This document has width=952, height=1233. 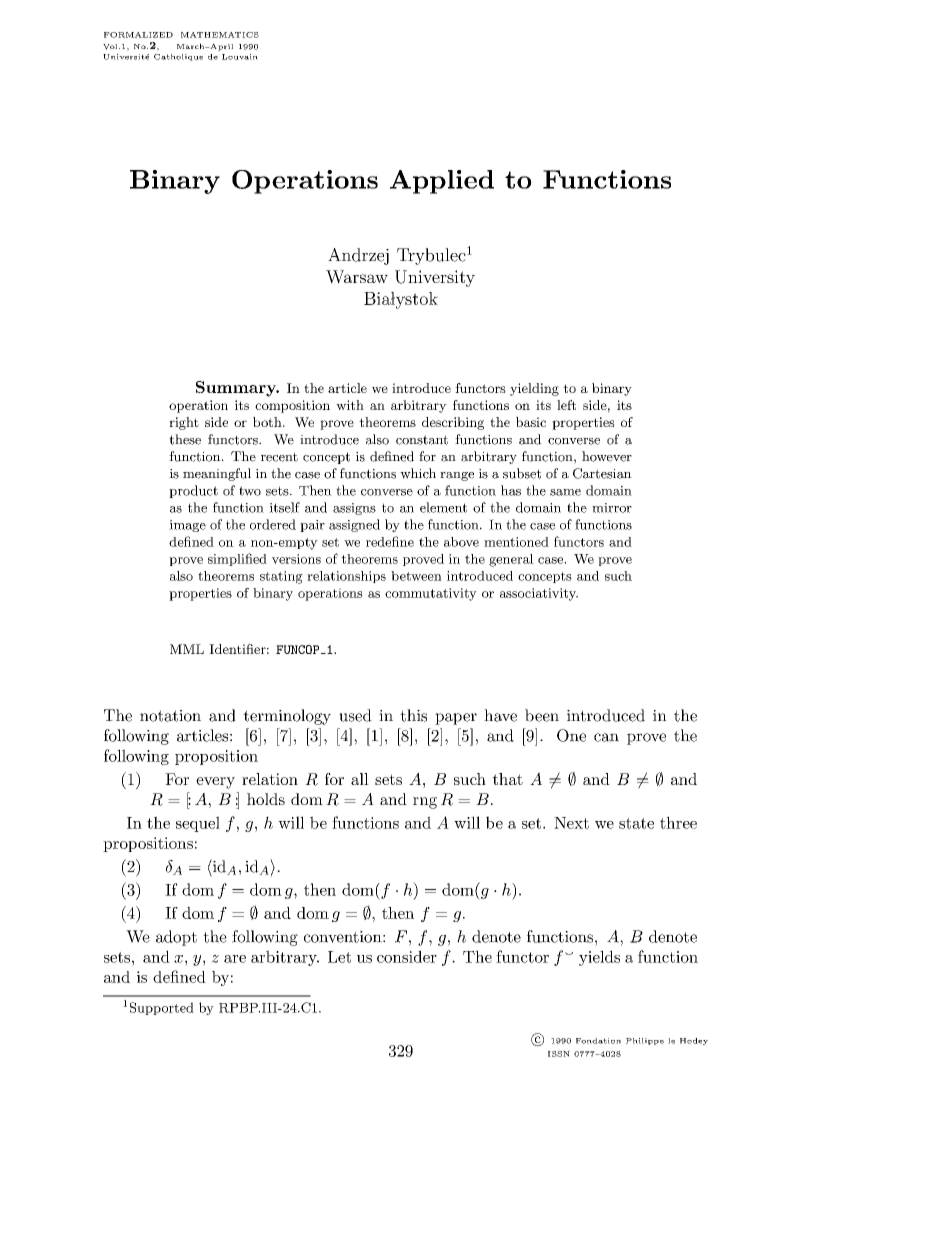 I want to click on state, so click(x=636, y=823).
